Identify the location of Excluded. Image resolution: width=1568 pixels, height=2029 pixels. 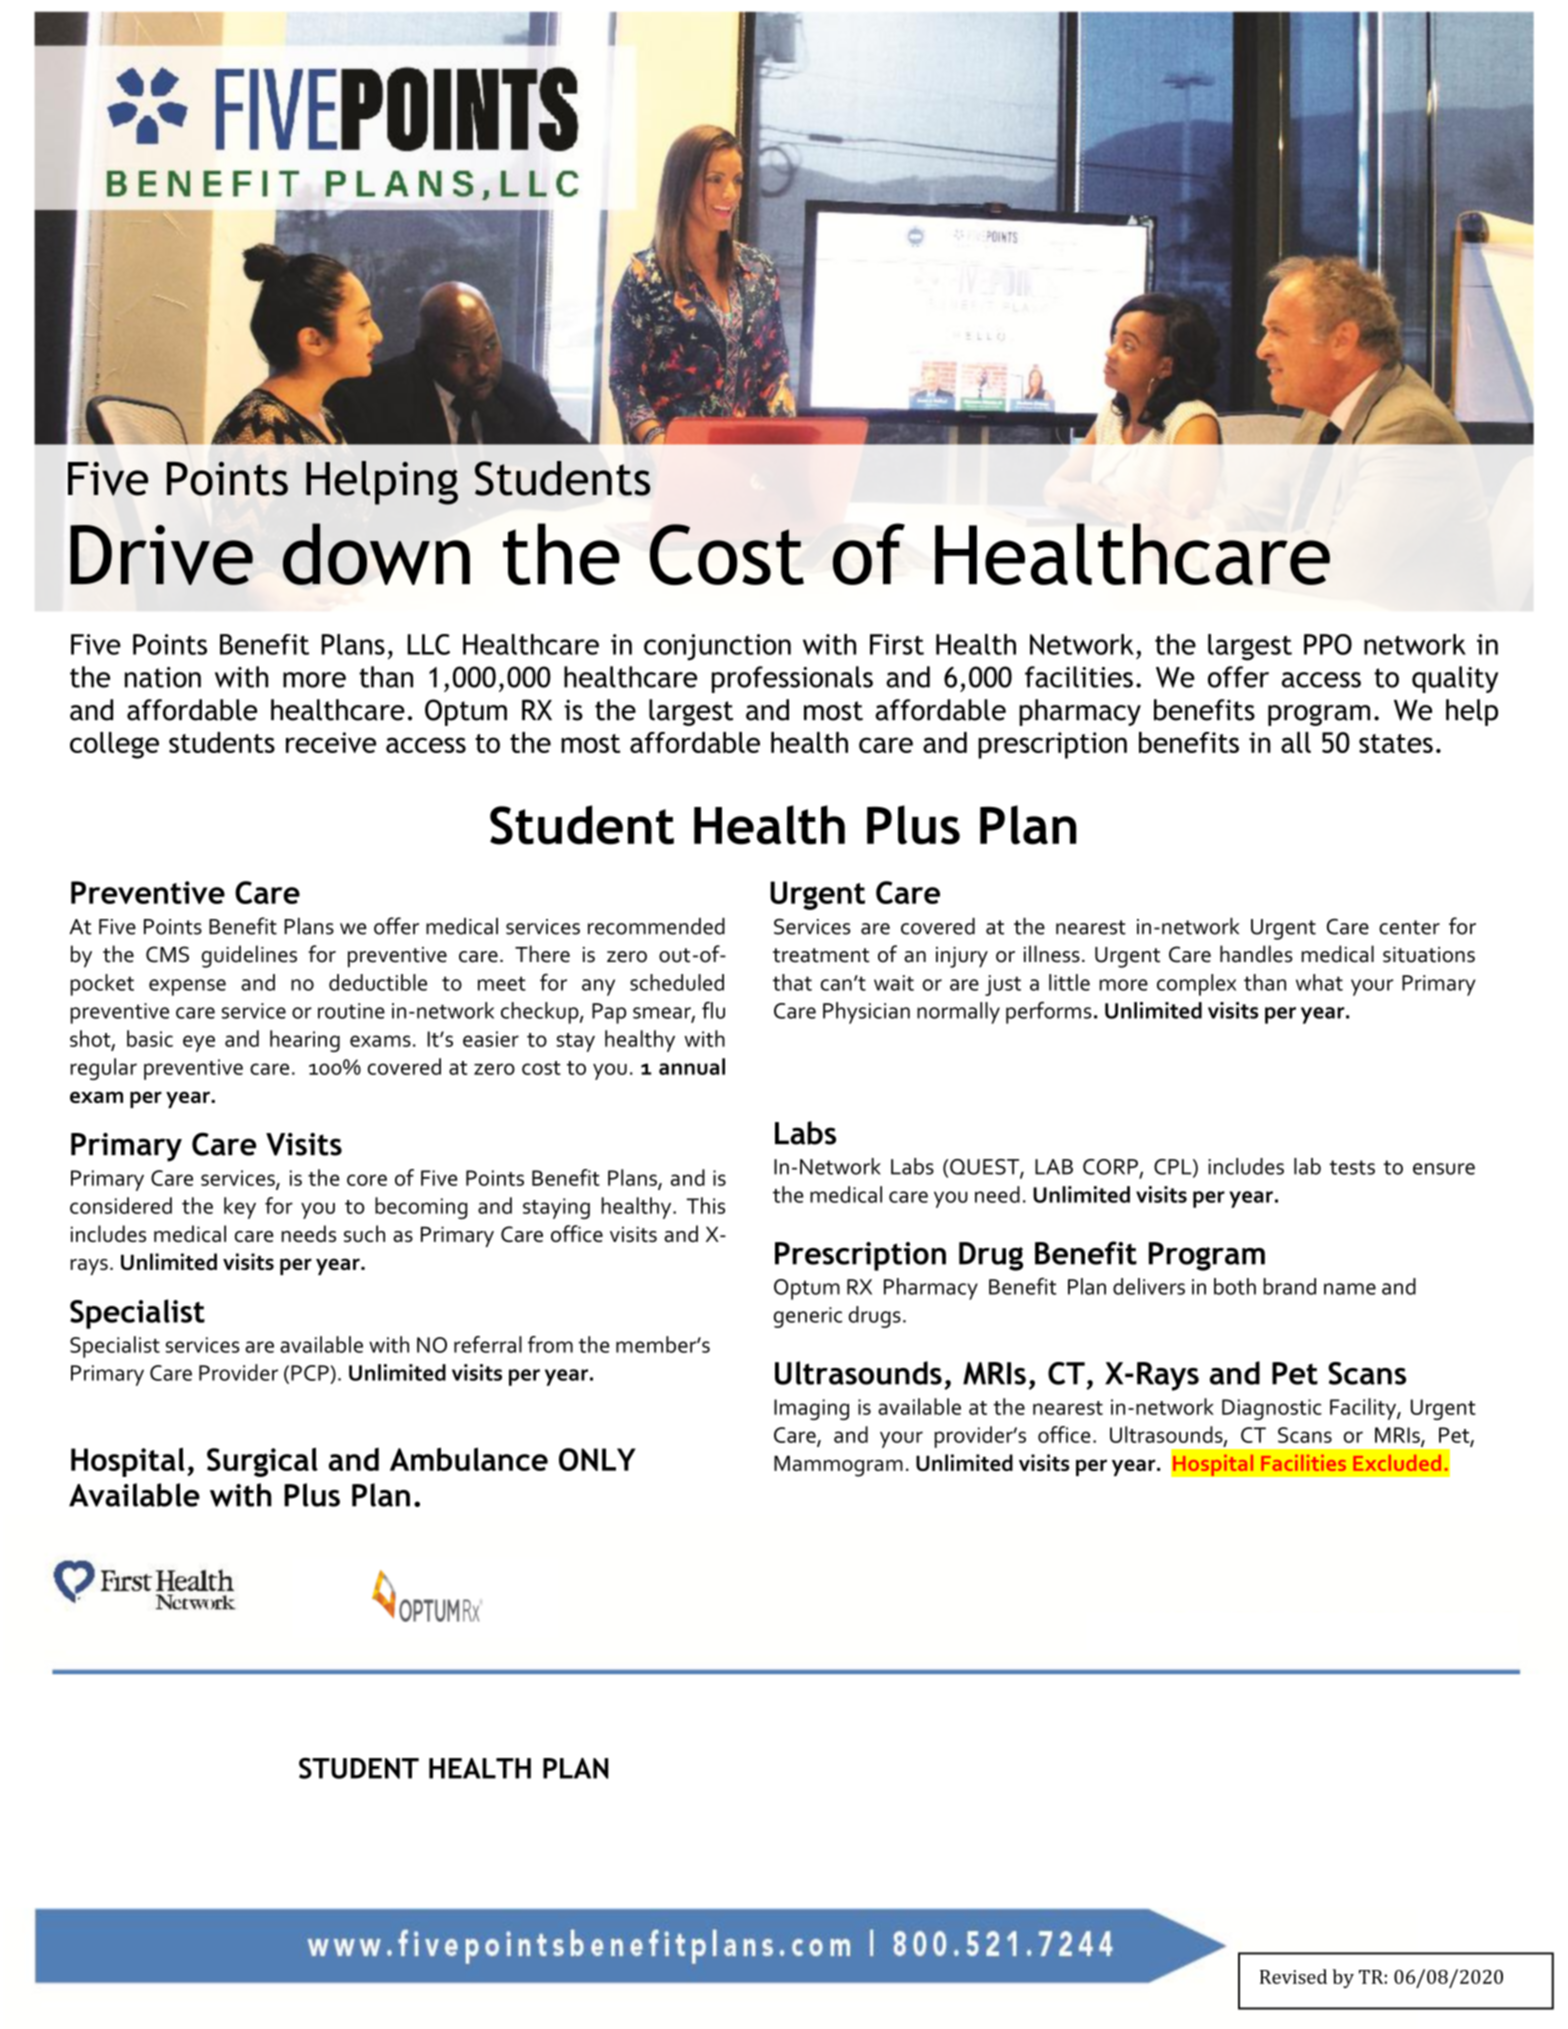
(1397, 1463).
